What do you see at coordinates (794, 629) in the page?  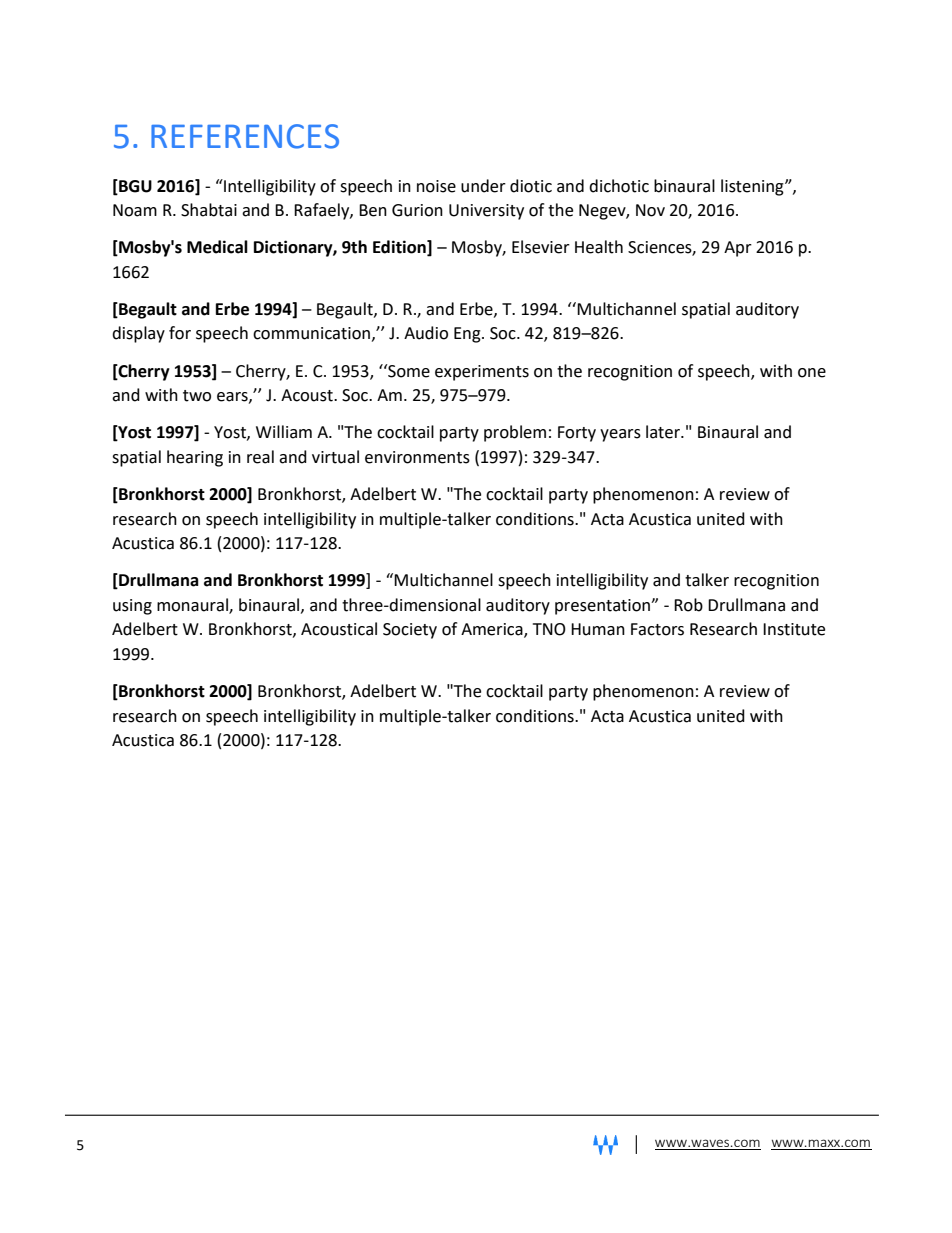 I see `Institute` at bounding box center [794, 629].
